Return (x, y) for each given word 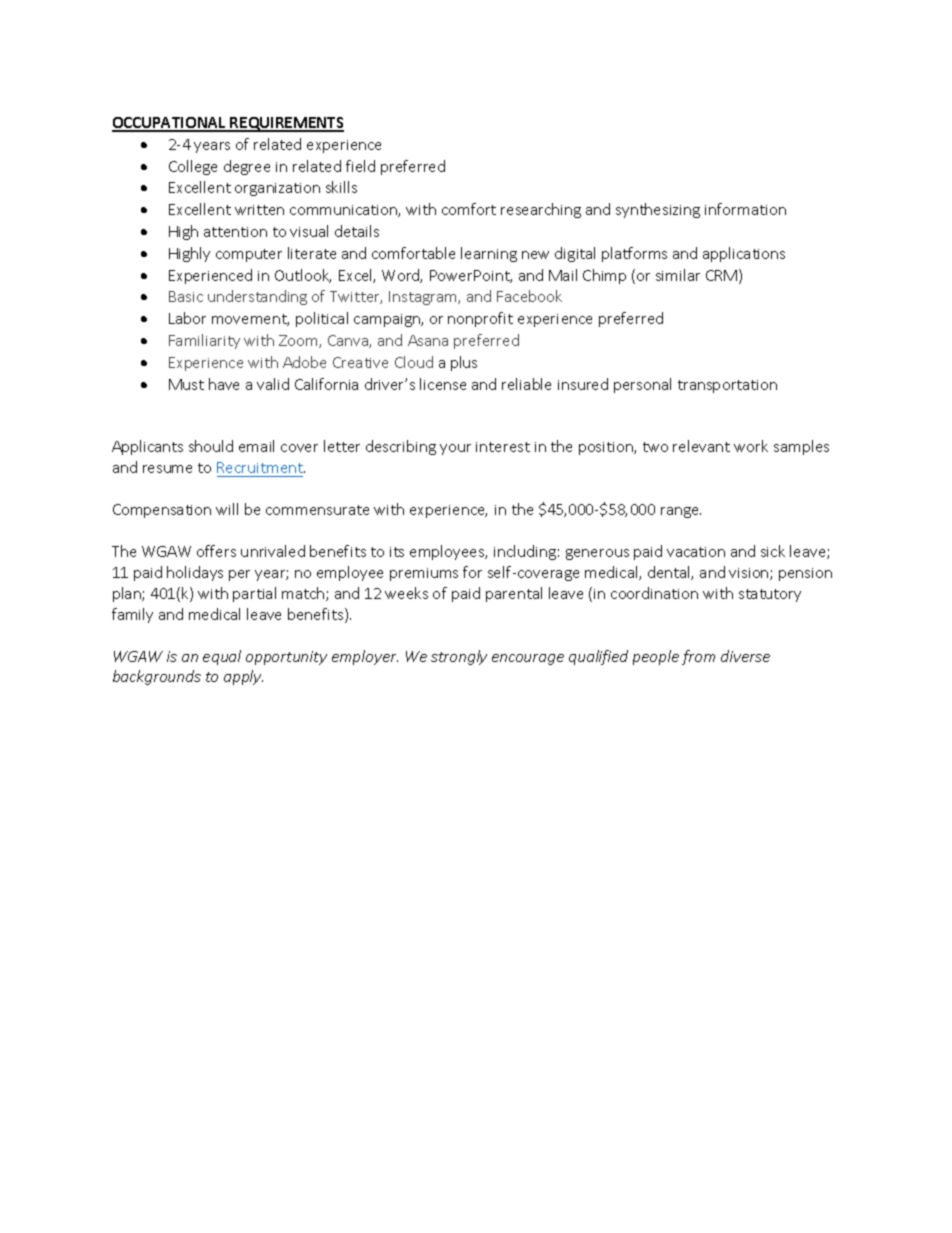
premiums (424, 574)
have (224, 384)
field (360, 166)
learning (489, 254)
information (745, 209)
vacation (696, 552)
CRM (723, 276)
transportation (727, 386)
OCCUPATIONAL (170, 124)
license (443, 384)
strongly (459, 657)
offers (216, 551)
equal (222, 657)
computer (249, 255)
